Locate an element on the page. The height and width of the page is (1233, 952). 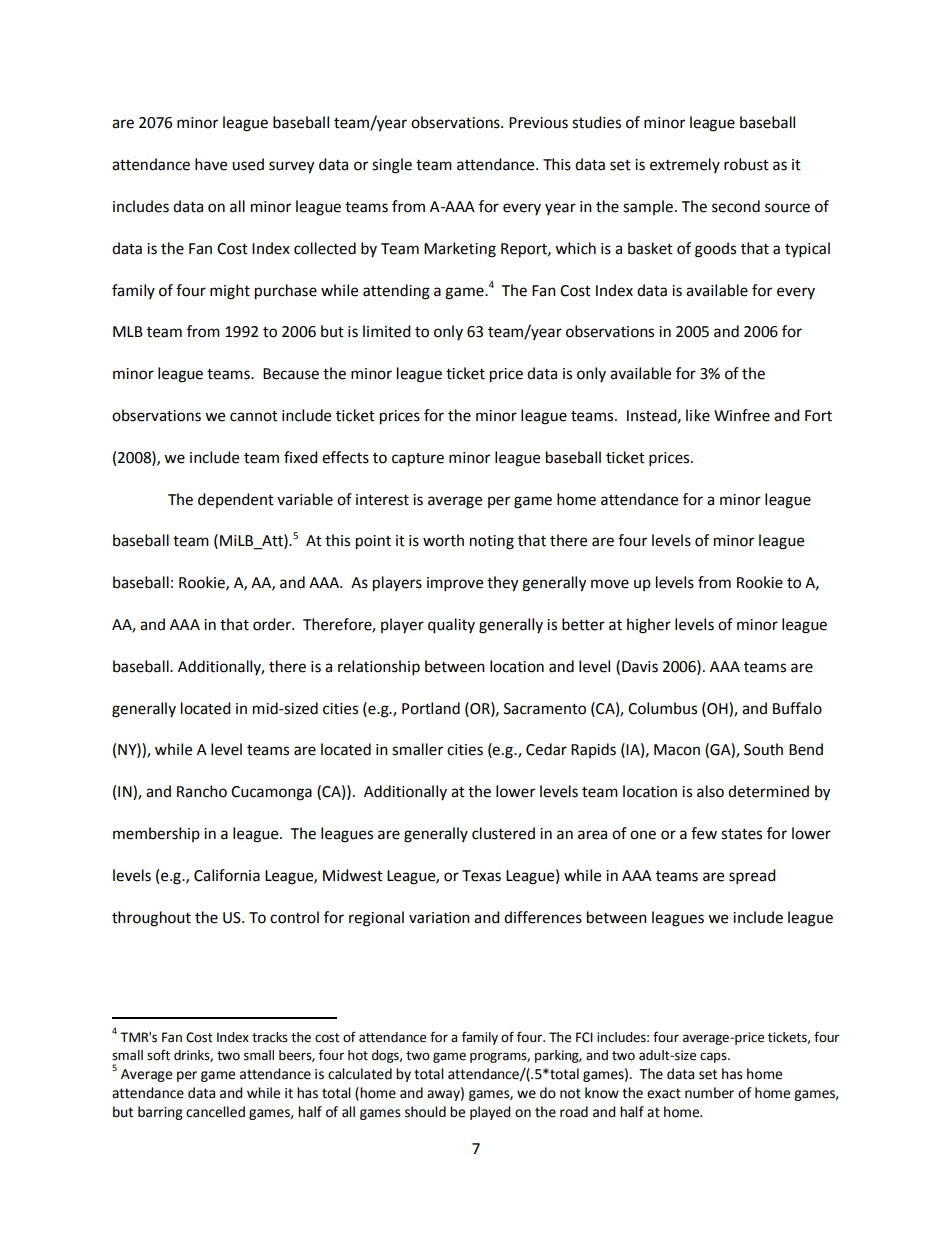
higher is located at coordinates (649, 626).
